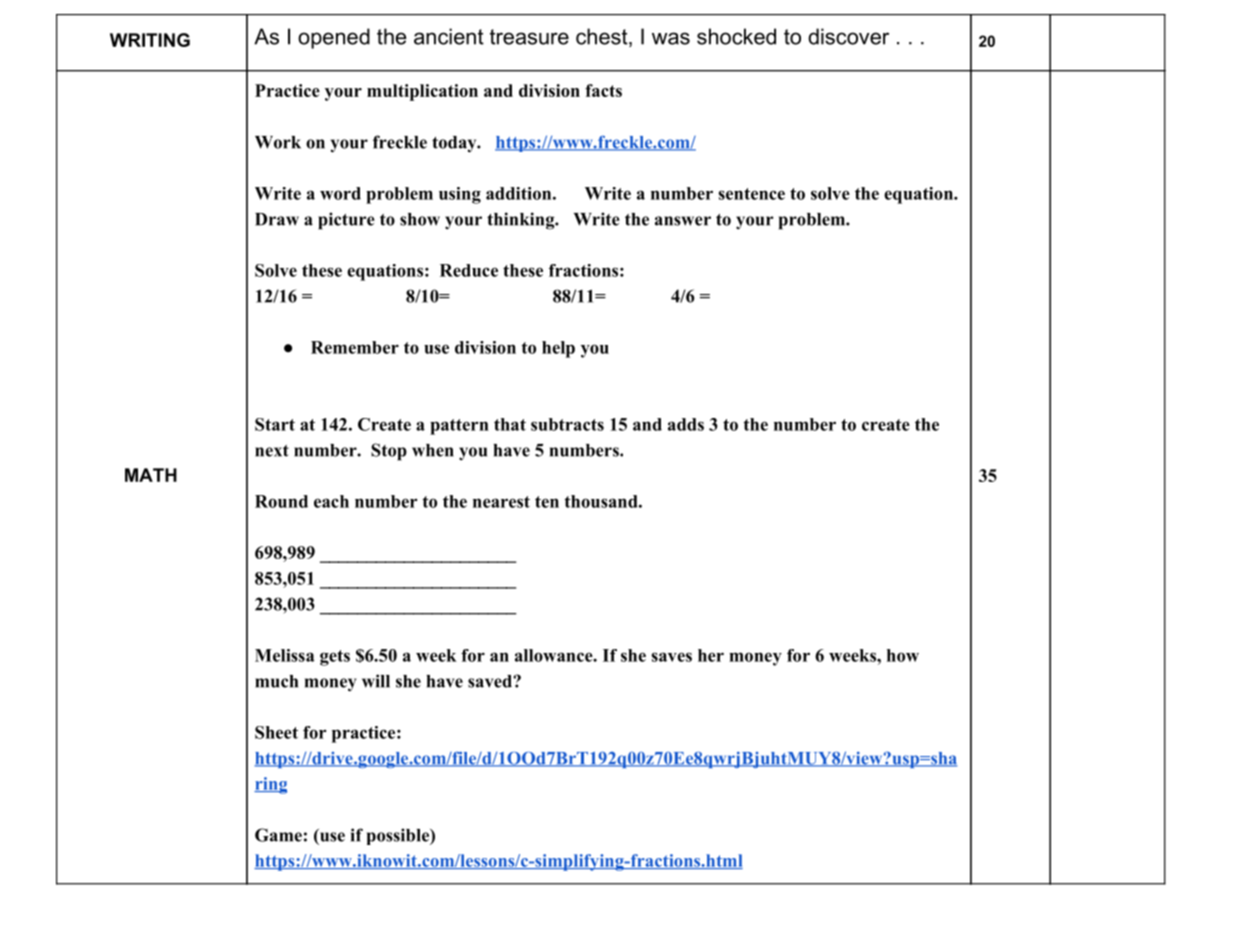 Image resolution: width=1233 pixels, height=952 pixels. Describe the element at coordinates (399, 836) in the page. I see `possible` at that location.
